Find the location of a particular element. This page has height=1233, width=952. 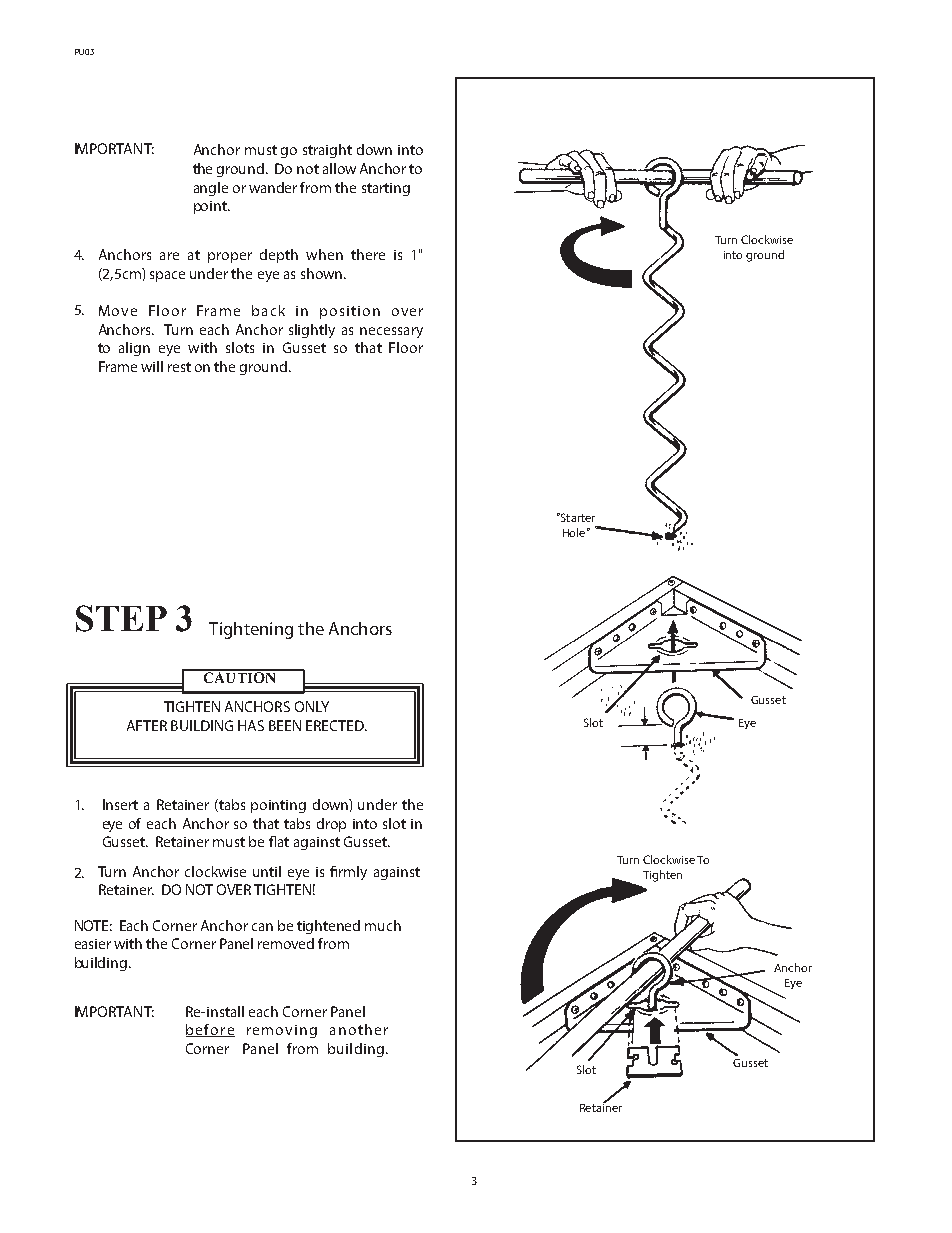

starting is located at coordinates (386, 189).
